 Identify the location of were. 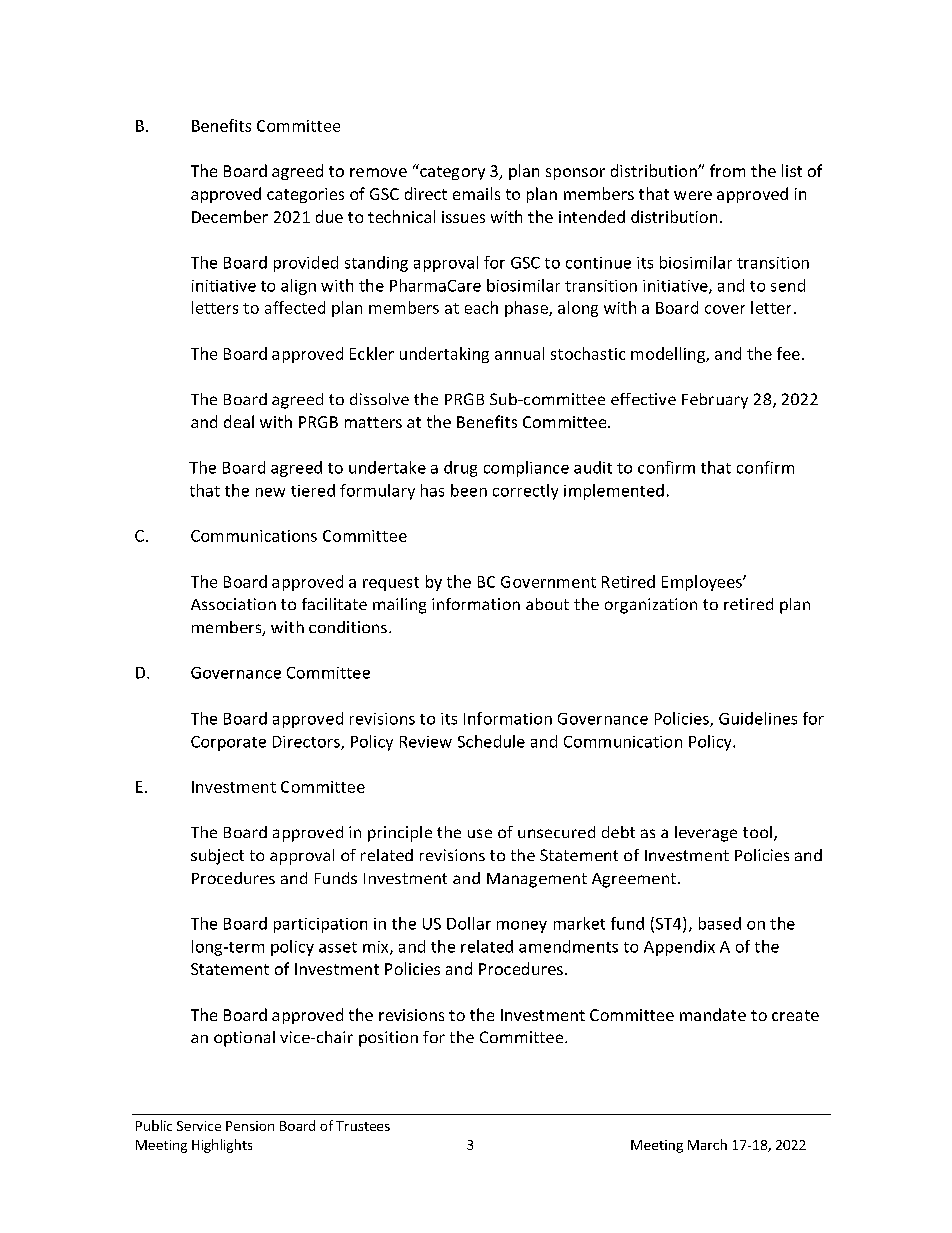
(693, 195).
